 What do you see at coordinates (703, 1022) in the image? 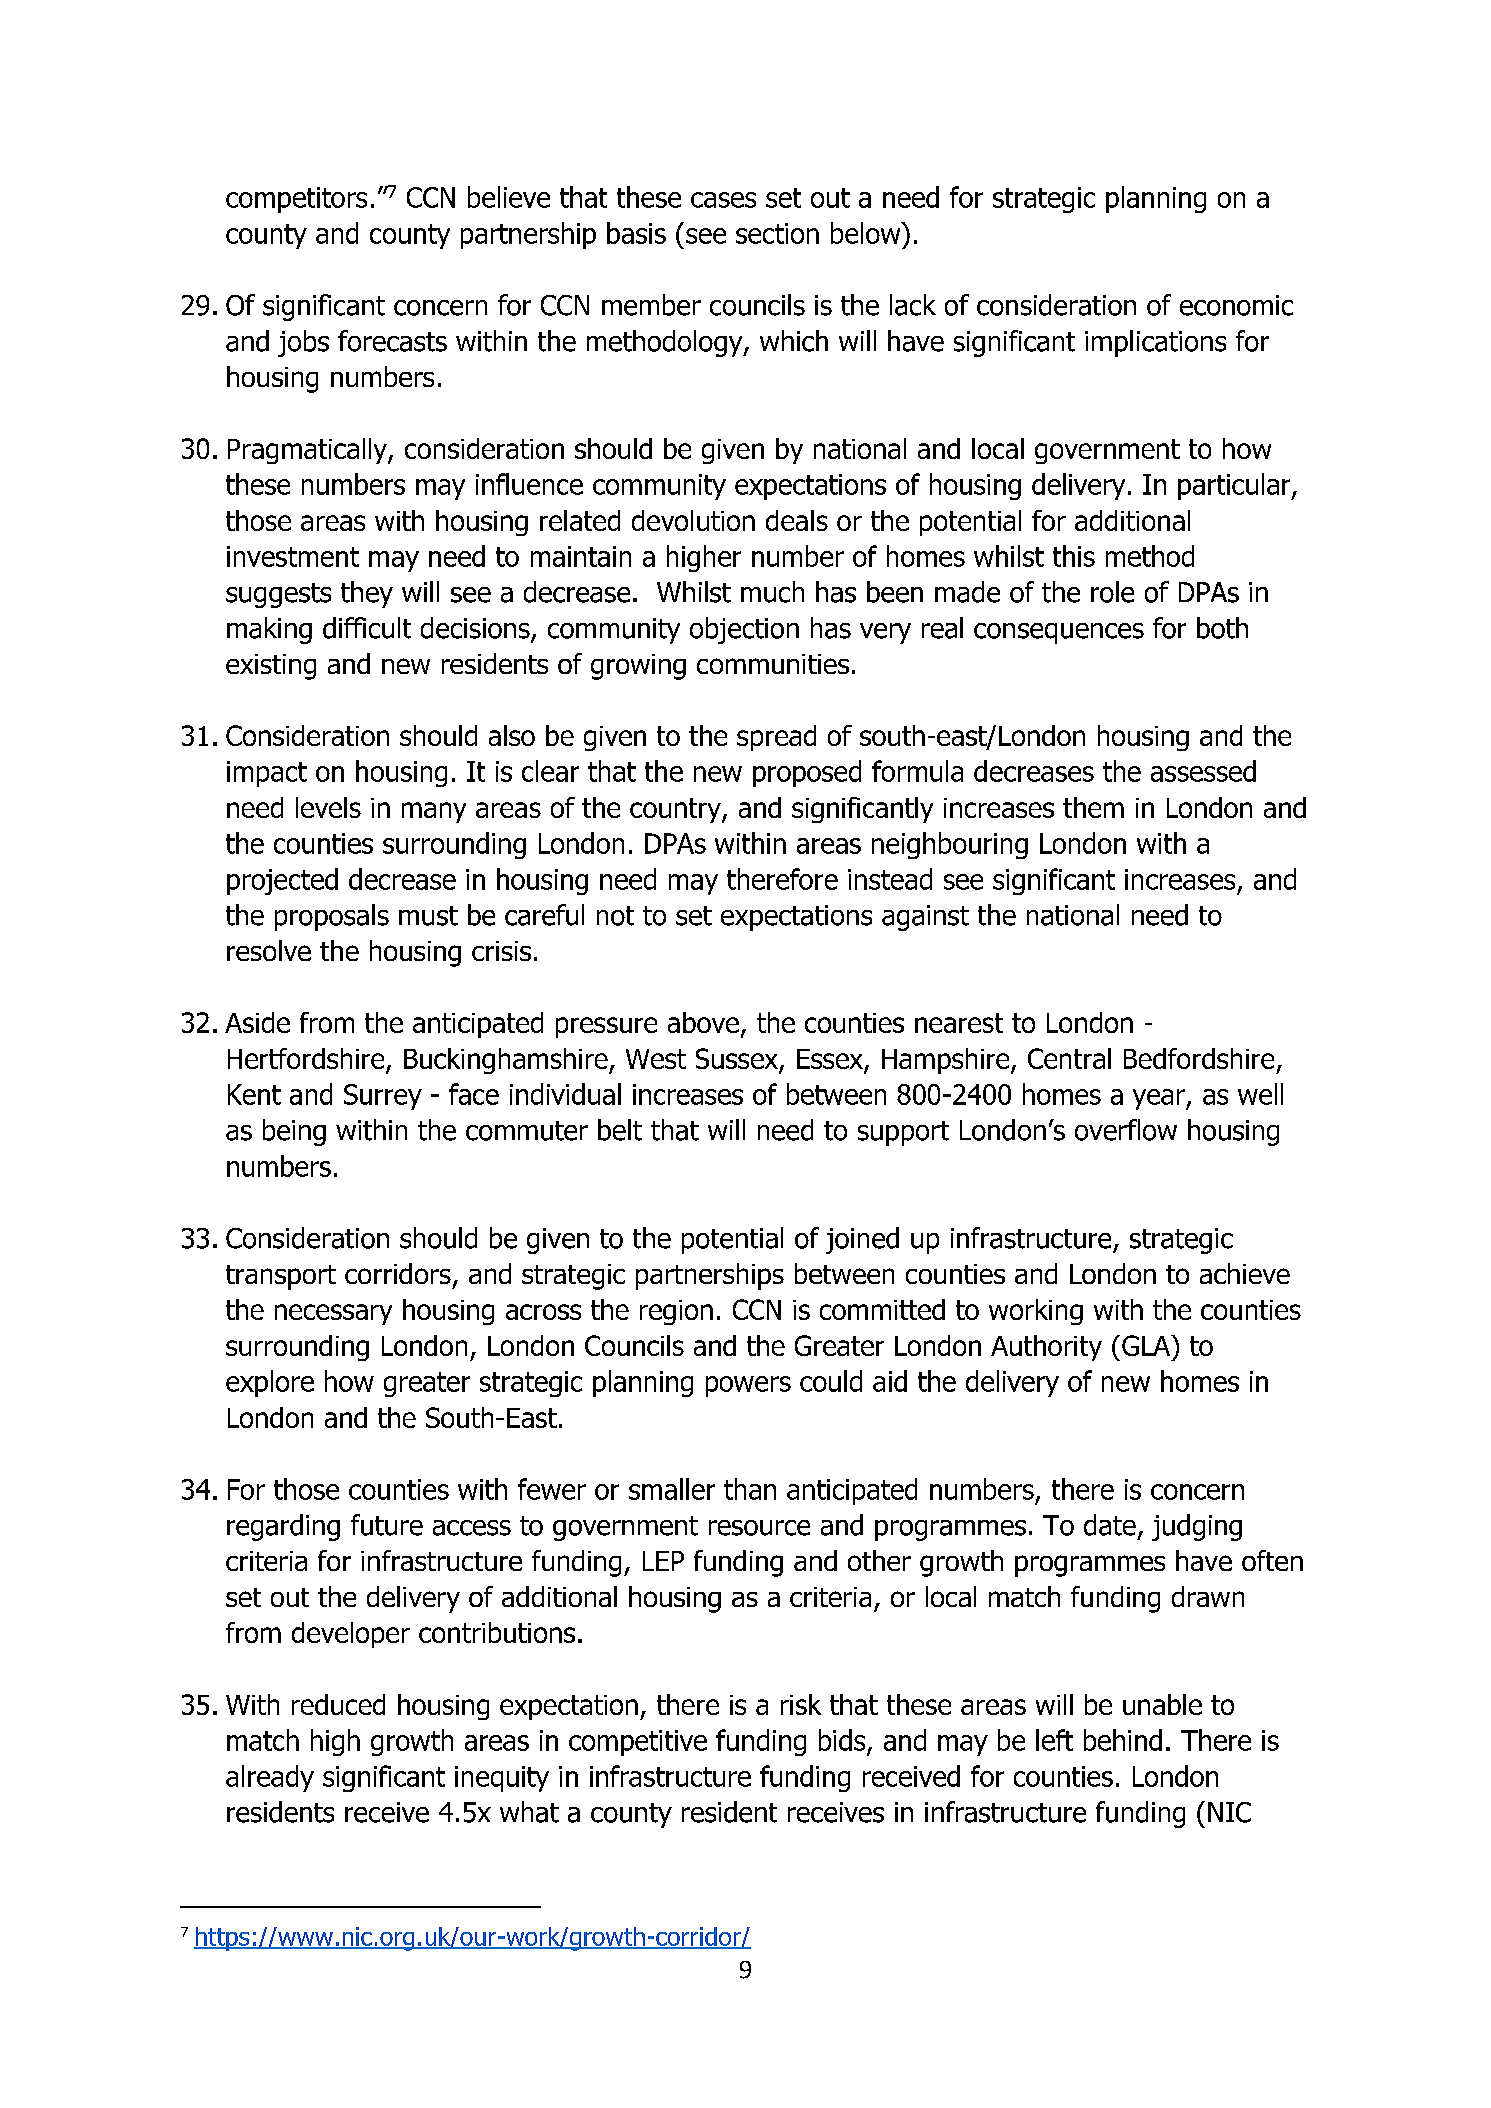
I see `above` at bounding box center [703, 1022].
